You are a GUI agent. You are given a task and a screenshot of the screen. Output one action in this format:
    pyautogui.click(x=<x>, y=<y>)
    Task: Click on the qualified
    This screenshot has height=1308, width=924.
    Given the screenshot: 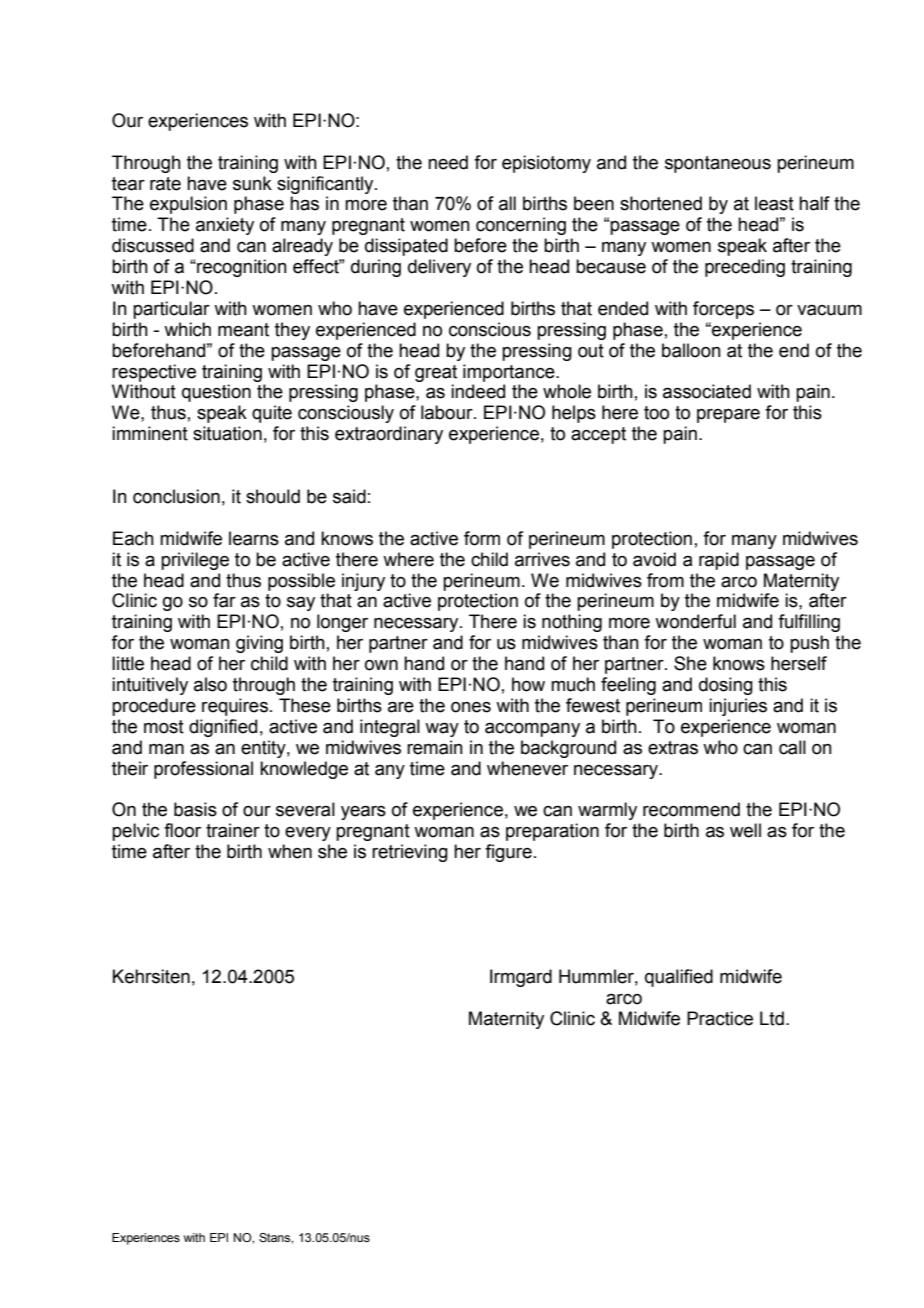 What is the action you would take?
    pyautogui.click(x=679, y=978)
